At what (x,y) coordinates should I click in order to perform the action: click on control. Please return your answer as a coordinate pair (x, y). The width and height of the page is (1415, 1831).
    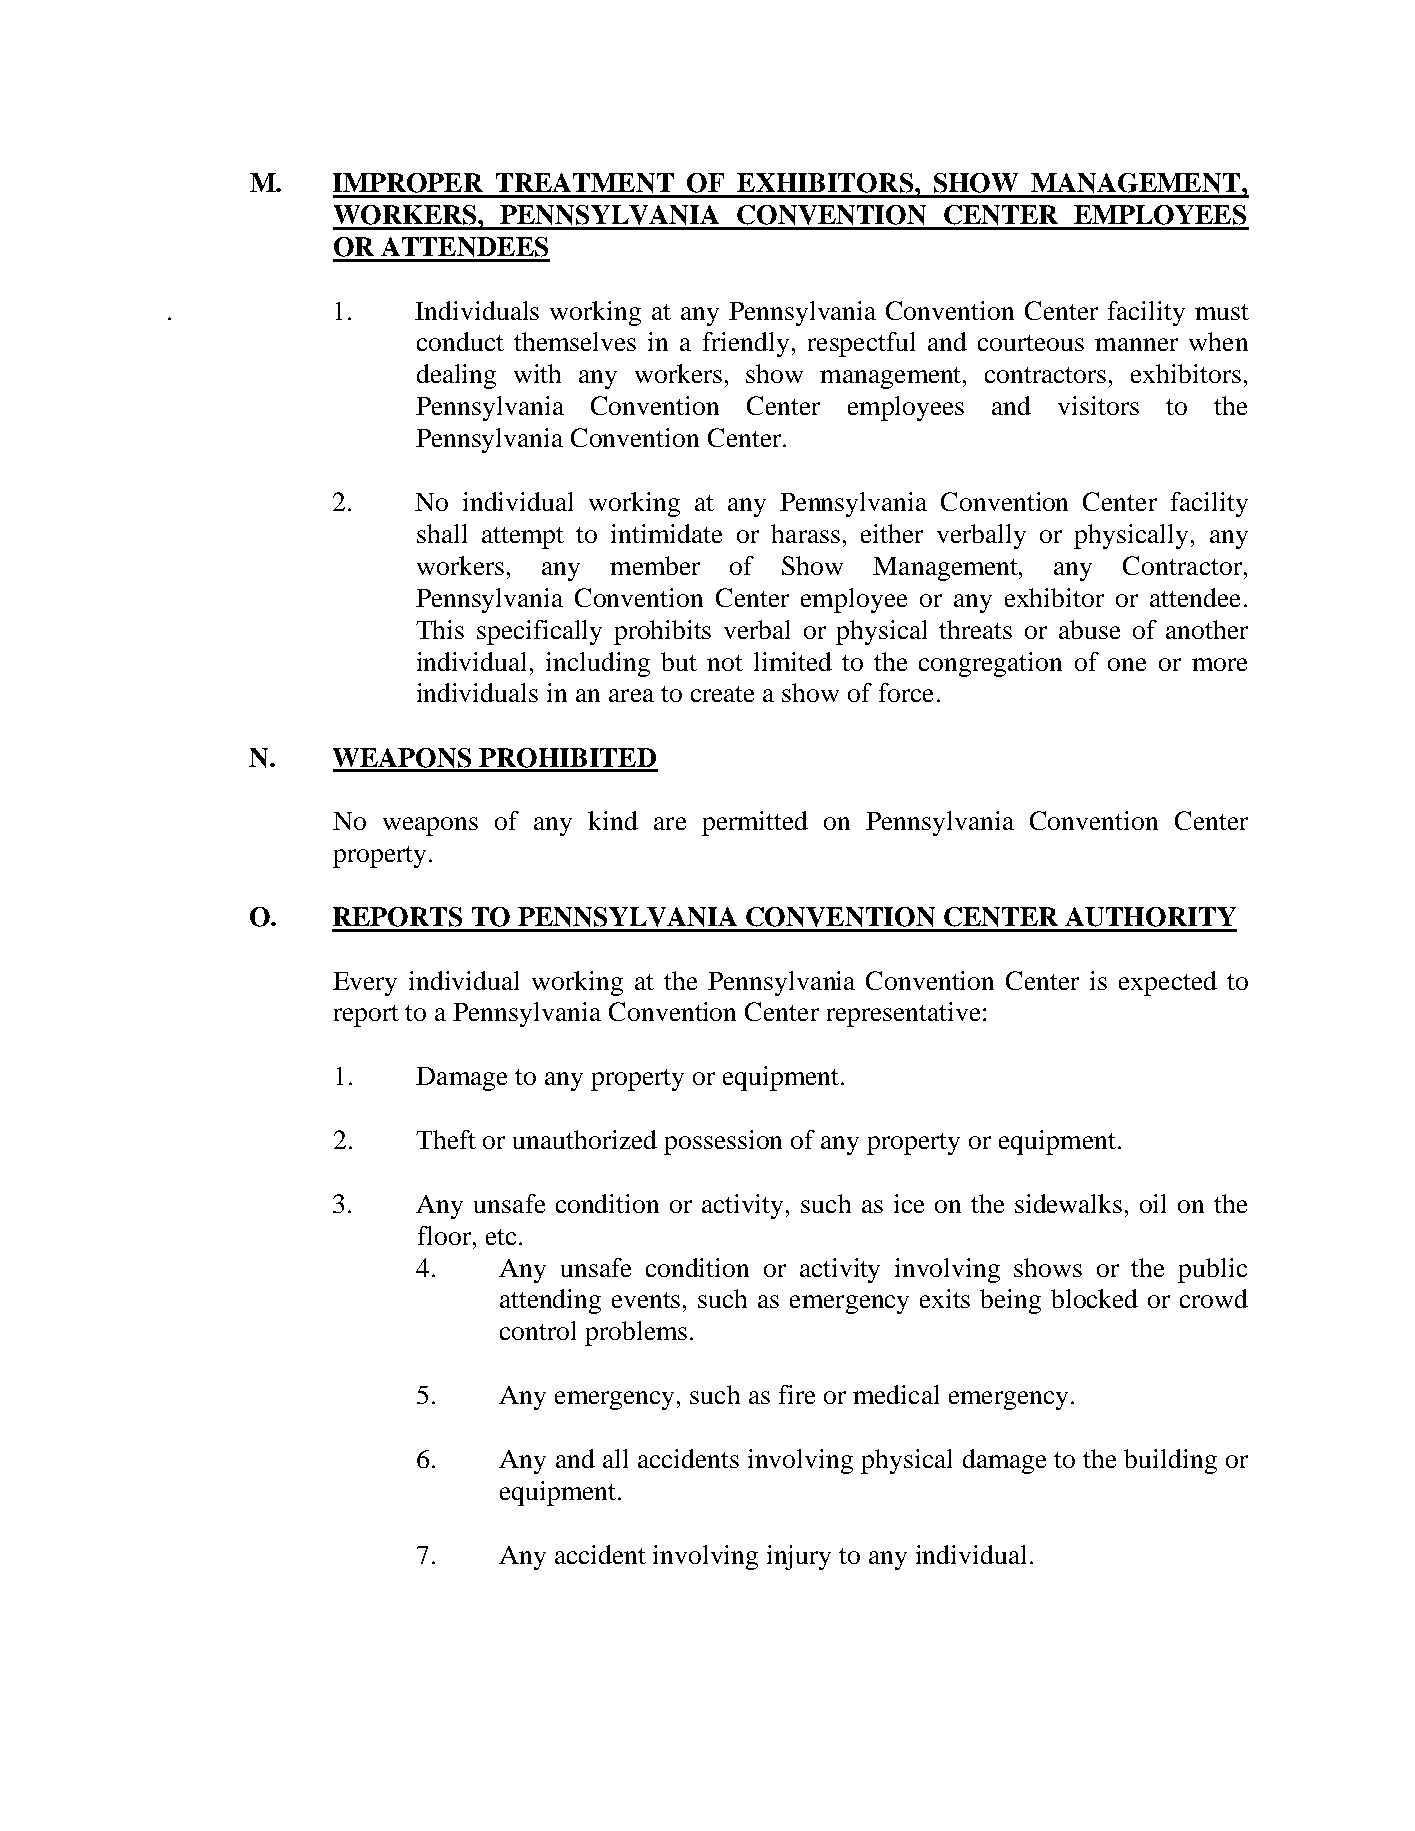
    Looking at the image, I should click on (538, 1330).
